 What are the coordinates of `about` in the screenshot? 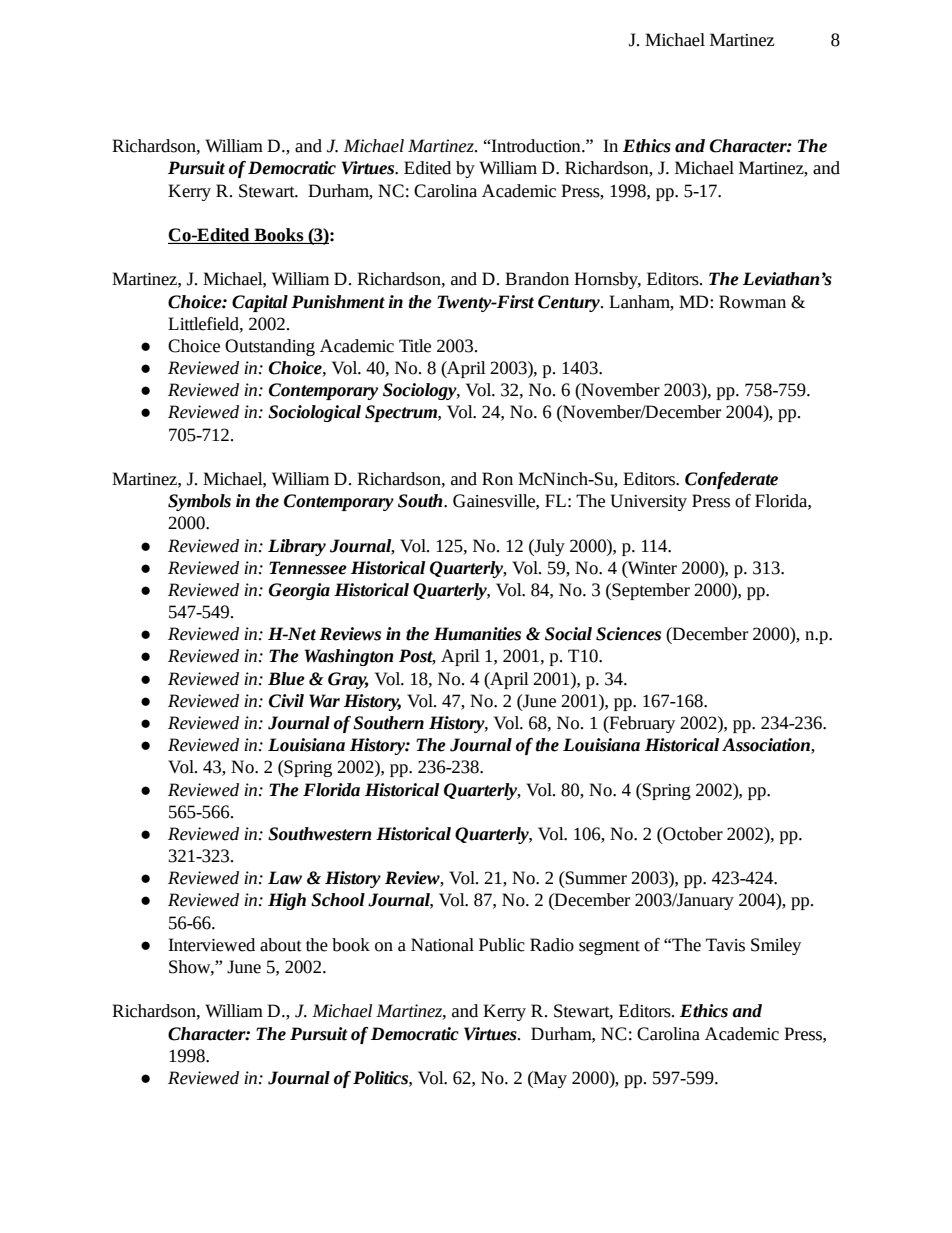 It's located at (281, 945).
